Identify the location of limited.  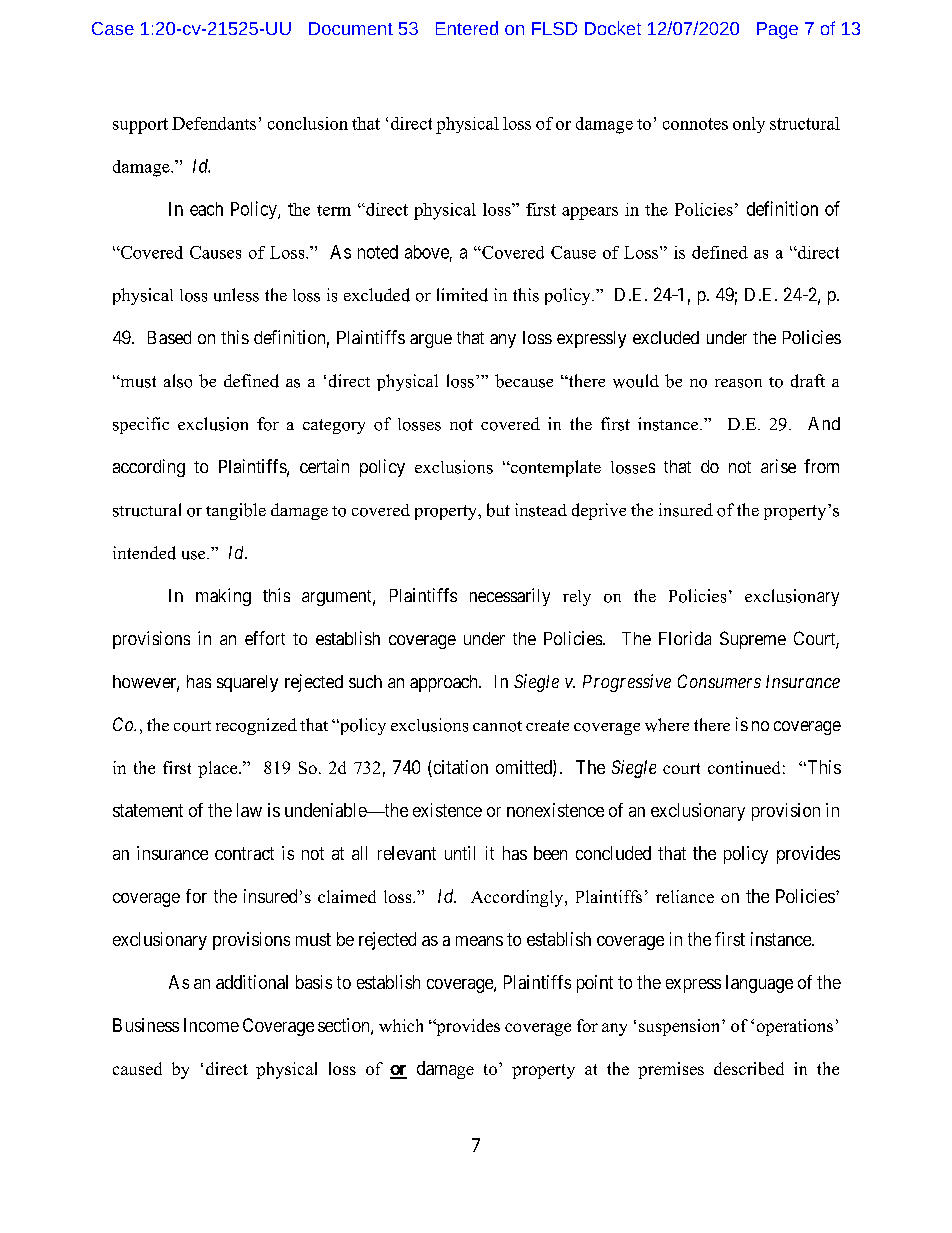
(462, 295).
